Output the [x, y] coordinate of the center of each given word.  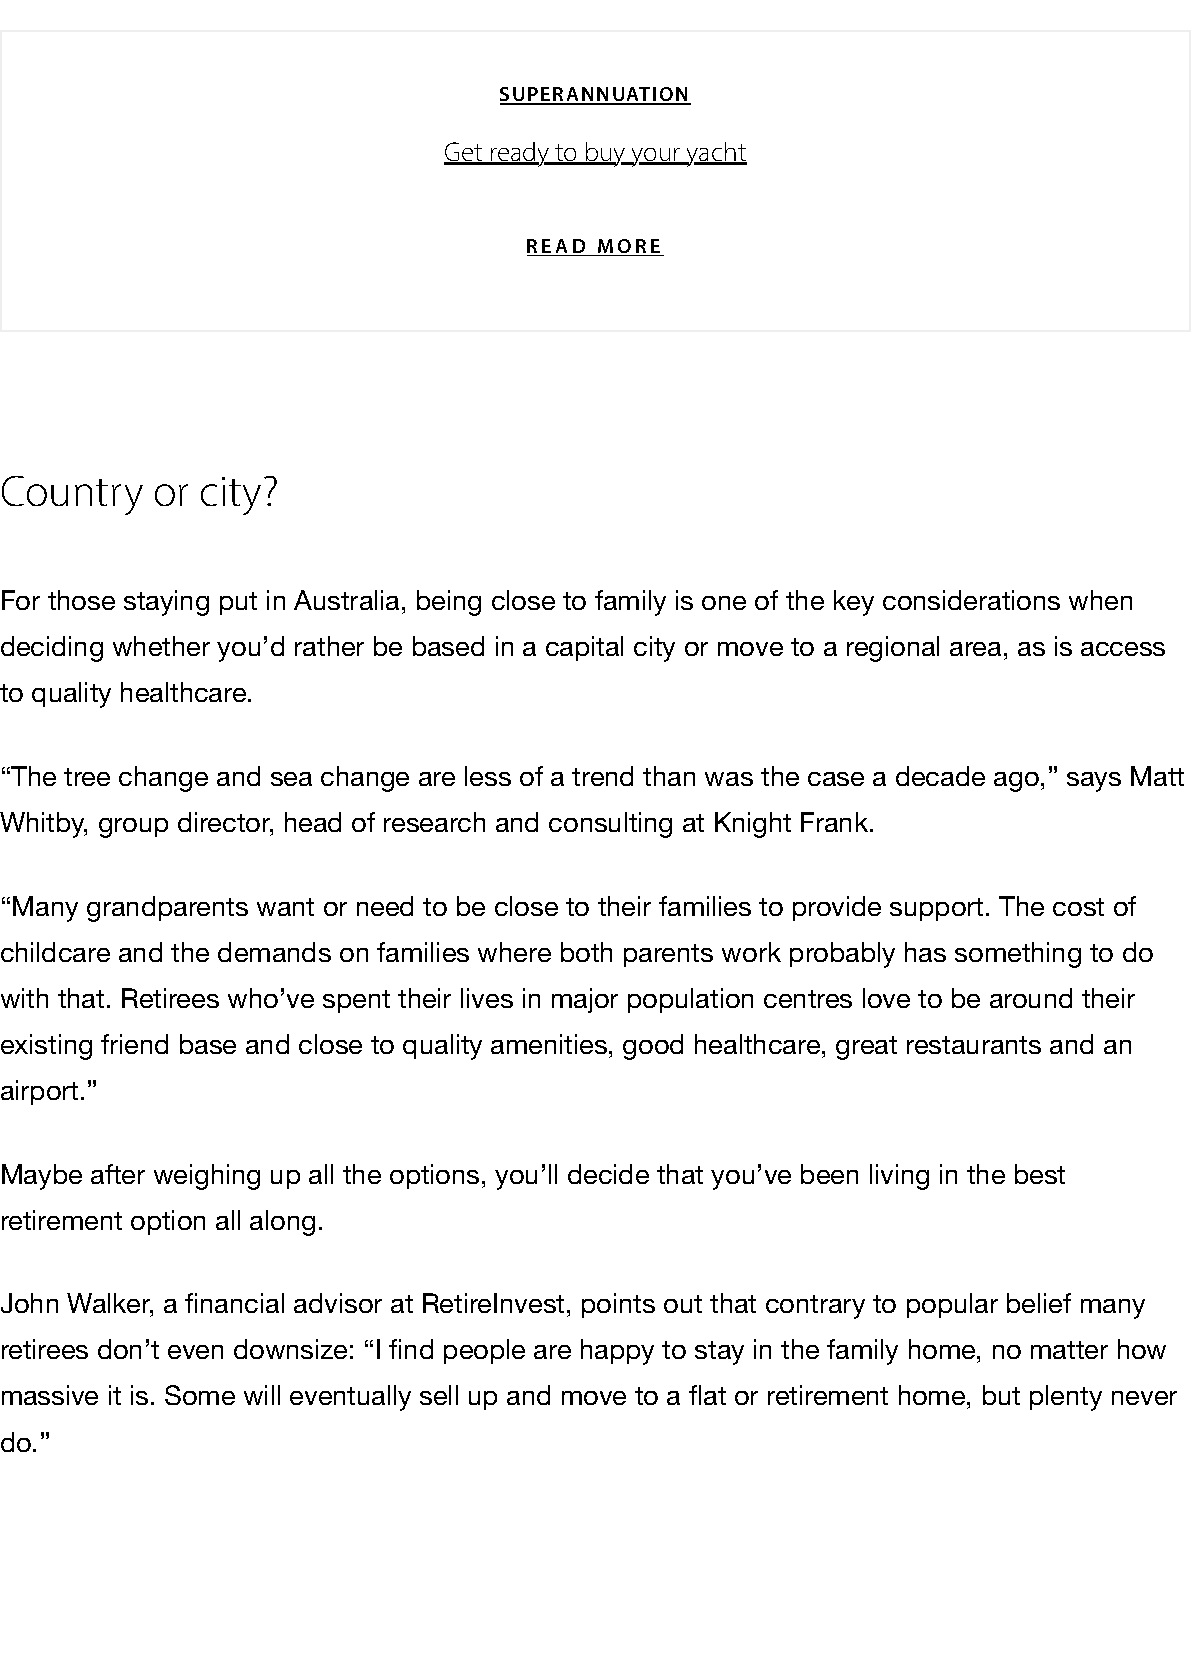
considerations [971, 600]
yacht [716, 154]
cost [1078, 907]
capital [584, 648]
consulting [610, 825]
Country [72, 495]
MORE [629, 247]
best [1040, 1174]
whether [161, 646]
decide [608, 1174]
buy [606, 154]
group [133, 828]
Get [464, 153]
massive [50, 1395]
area [975, 649]
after [118, 1174]
